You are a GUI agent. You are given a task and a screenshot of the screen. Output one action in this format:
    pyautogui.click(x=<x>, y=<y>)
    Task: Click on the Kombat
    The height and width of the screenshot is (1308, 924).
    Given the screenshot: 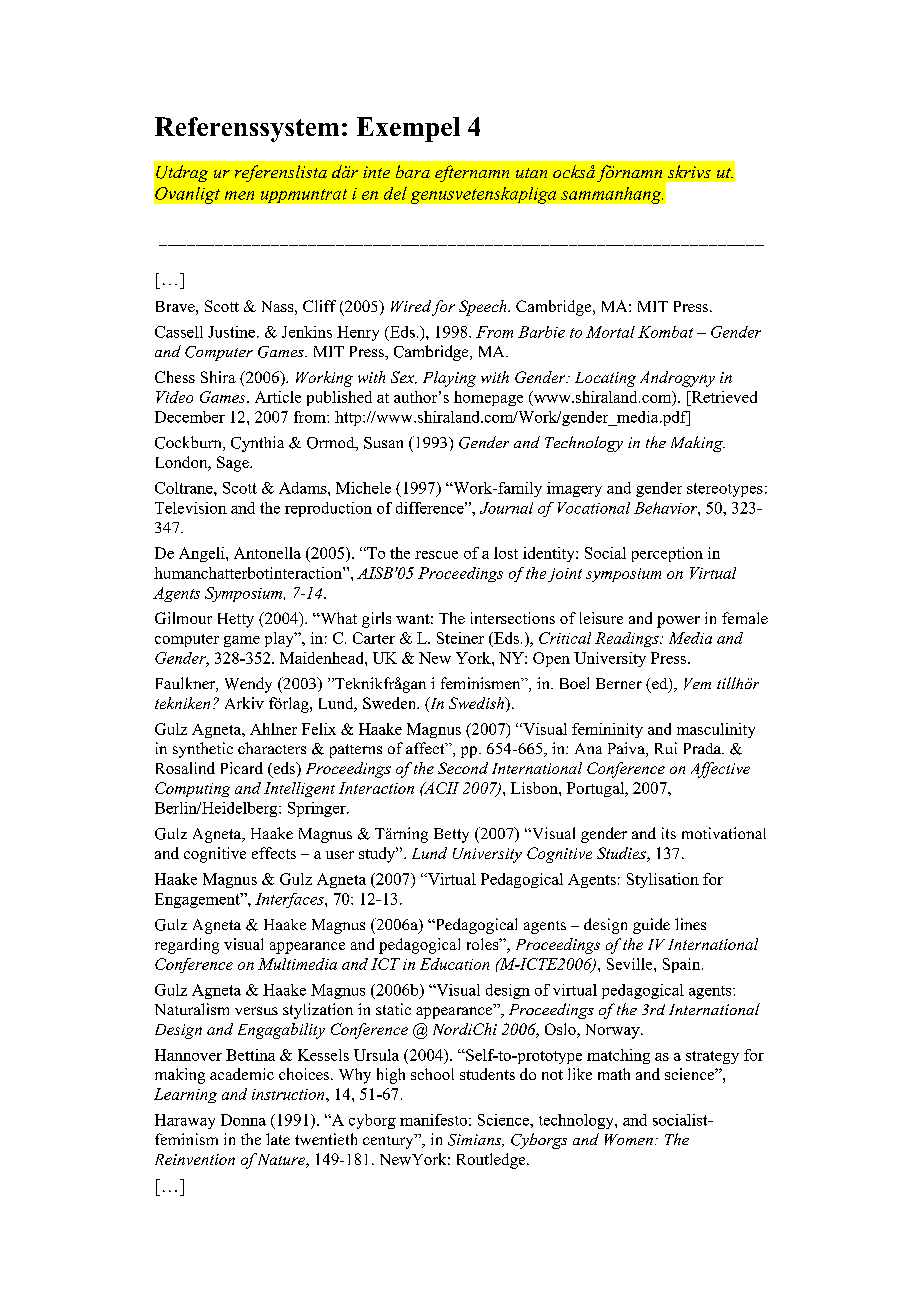 What is the action you would take?
    pyautogui.click(x=665, y=332)
